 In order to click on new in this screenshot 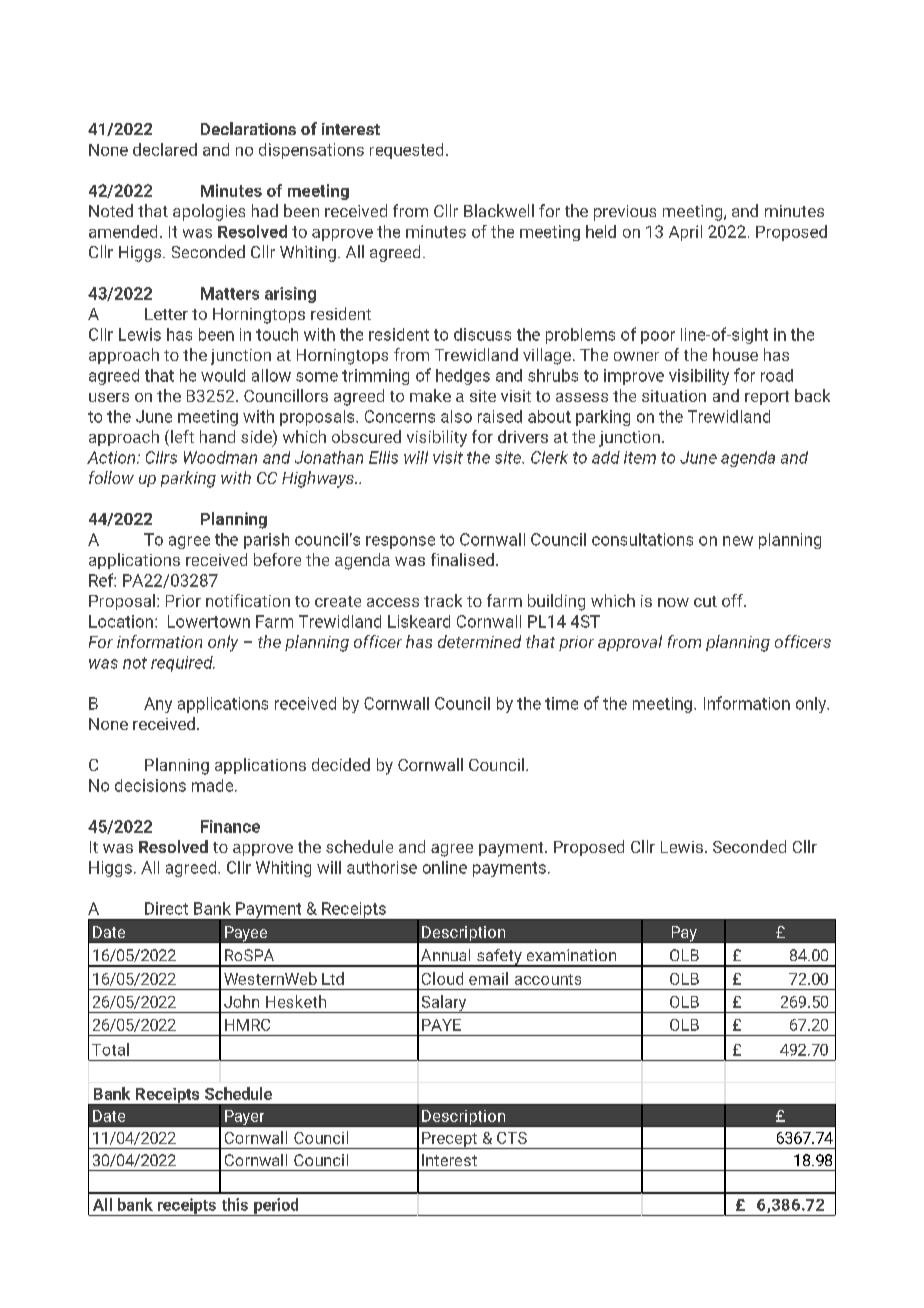, I will do `click(738, 541)`.
